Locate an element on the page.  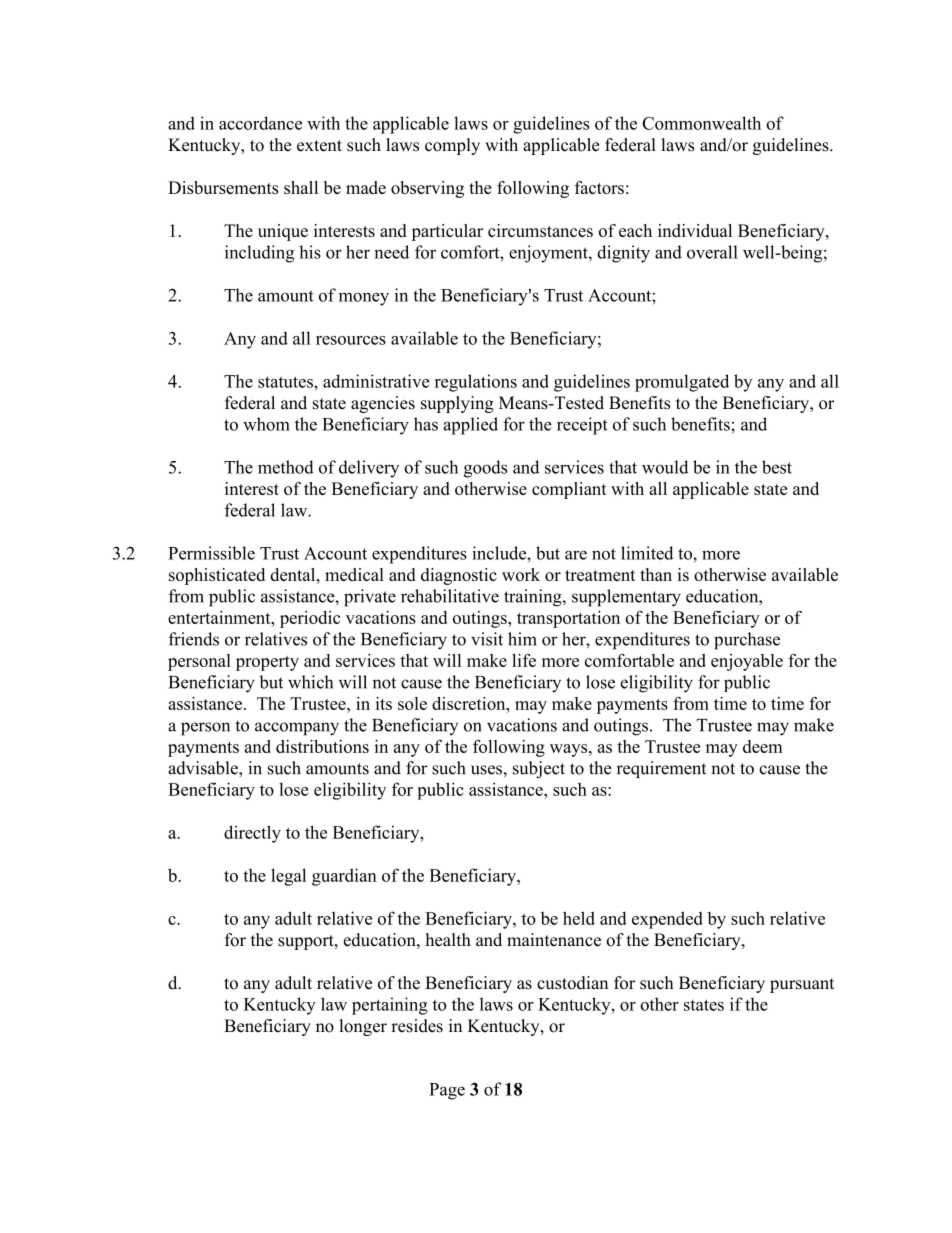
comply is located at coordinates (452, 146).
